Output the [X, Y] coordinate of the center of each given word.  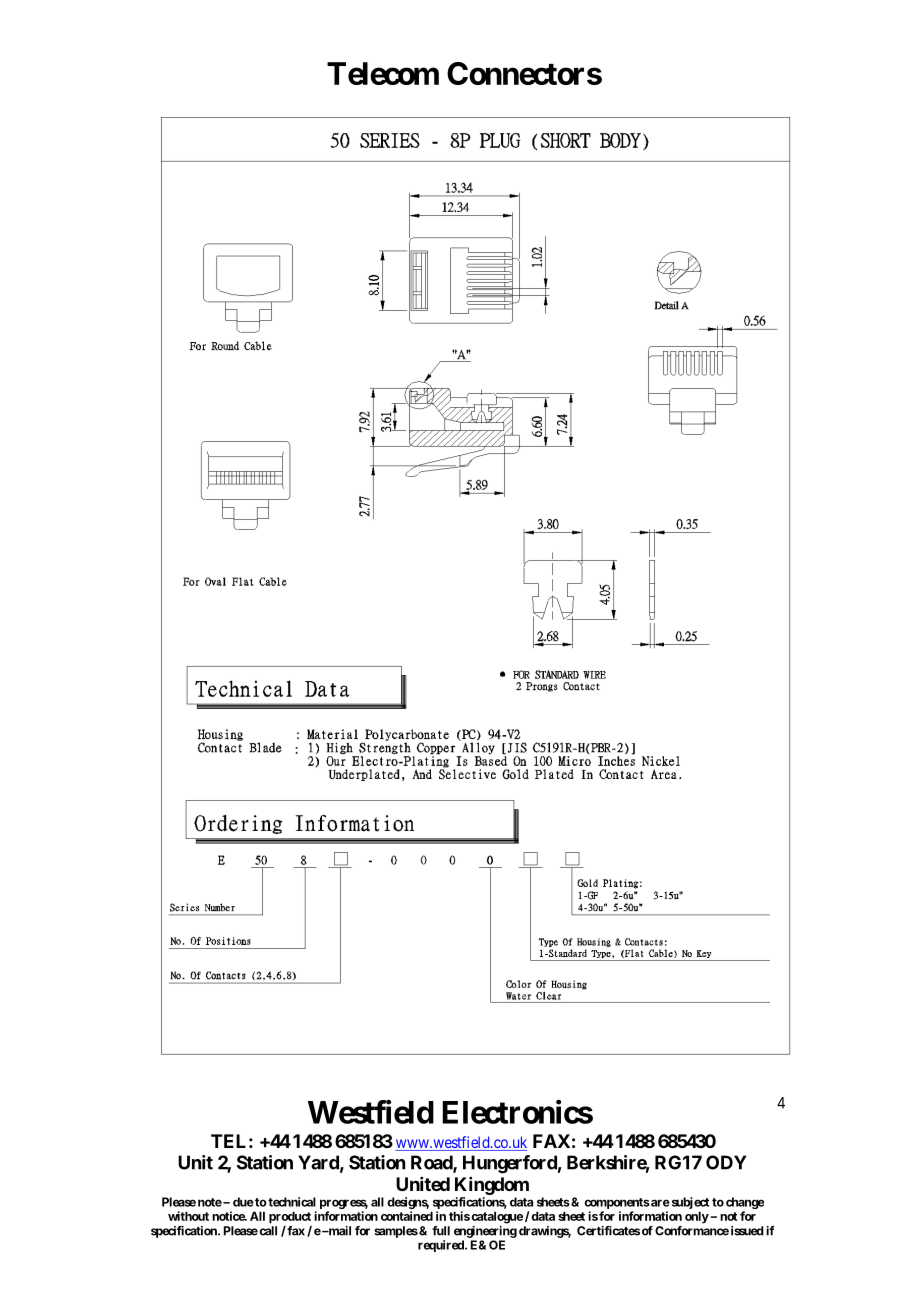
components [617, 1205]
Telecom [383, 73]
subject [689, 1204]
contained [407, 1216]
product [290, 1217]
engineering [485, 1232]
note [210, 1202]
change [745, 1204]
